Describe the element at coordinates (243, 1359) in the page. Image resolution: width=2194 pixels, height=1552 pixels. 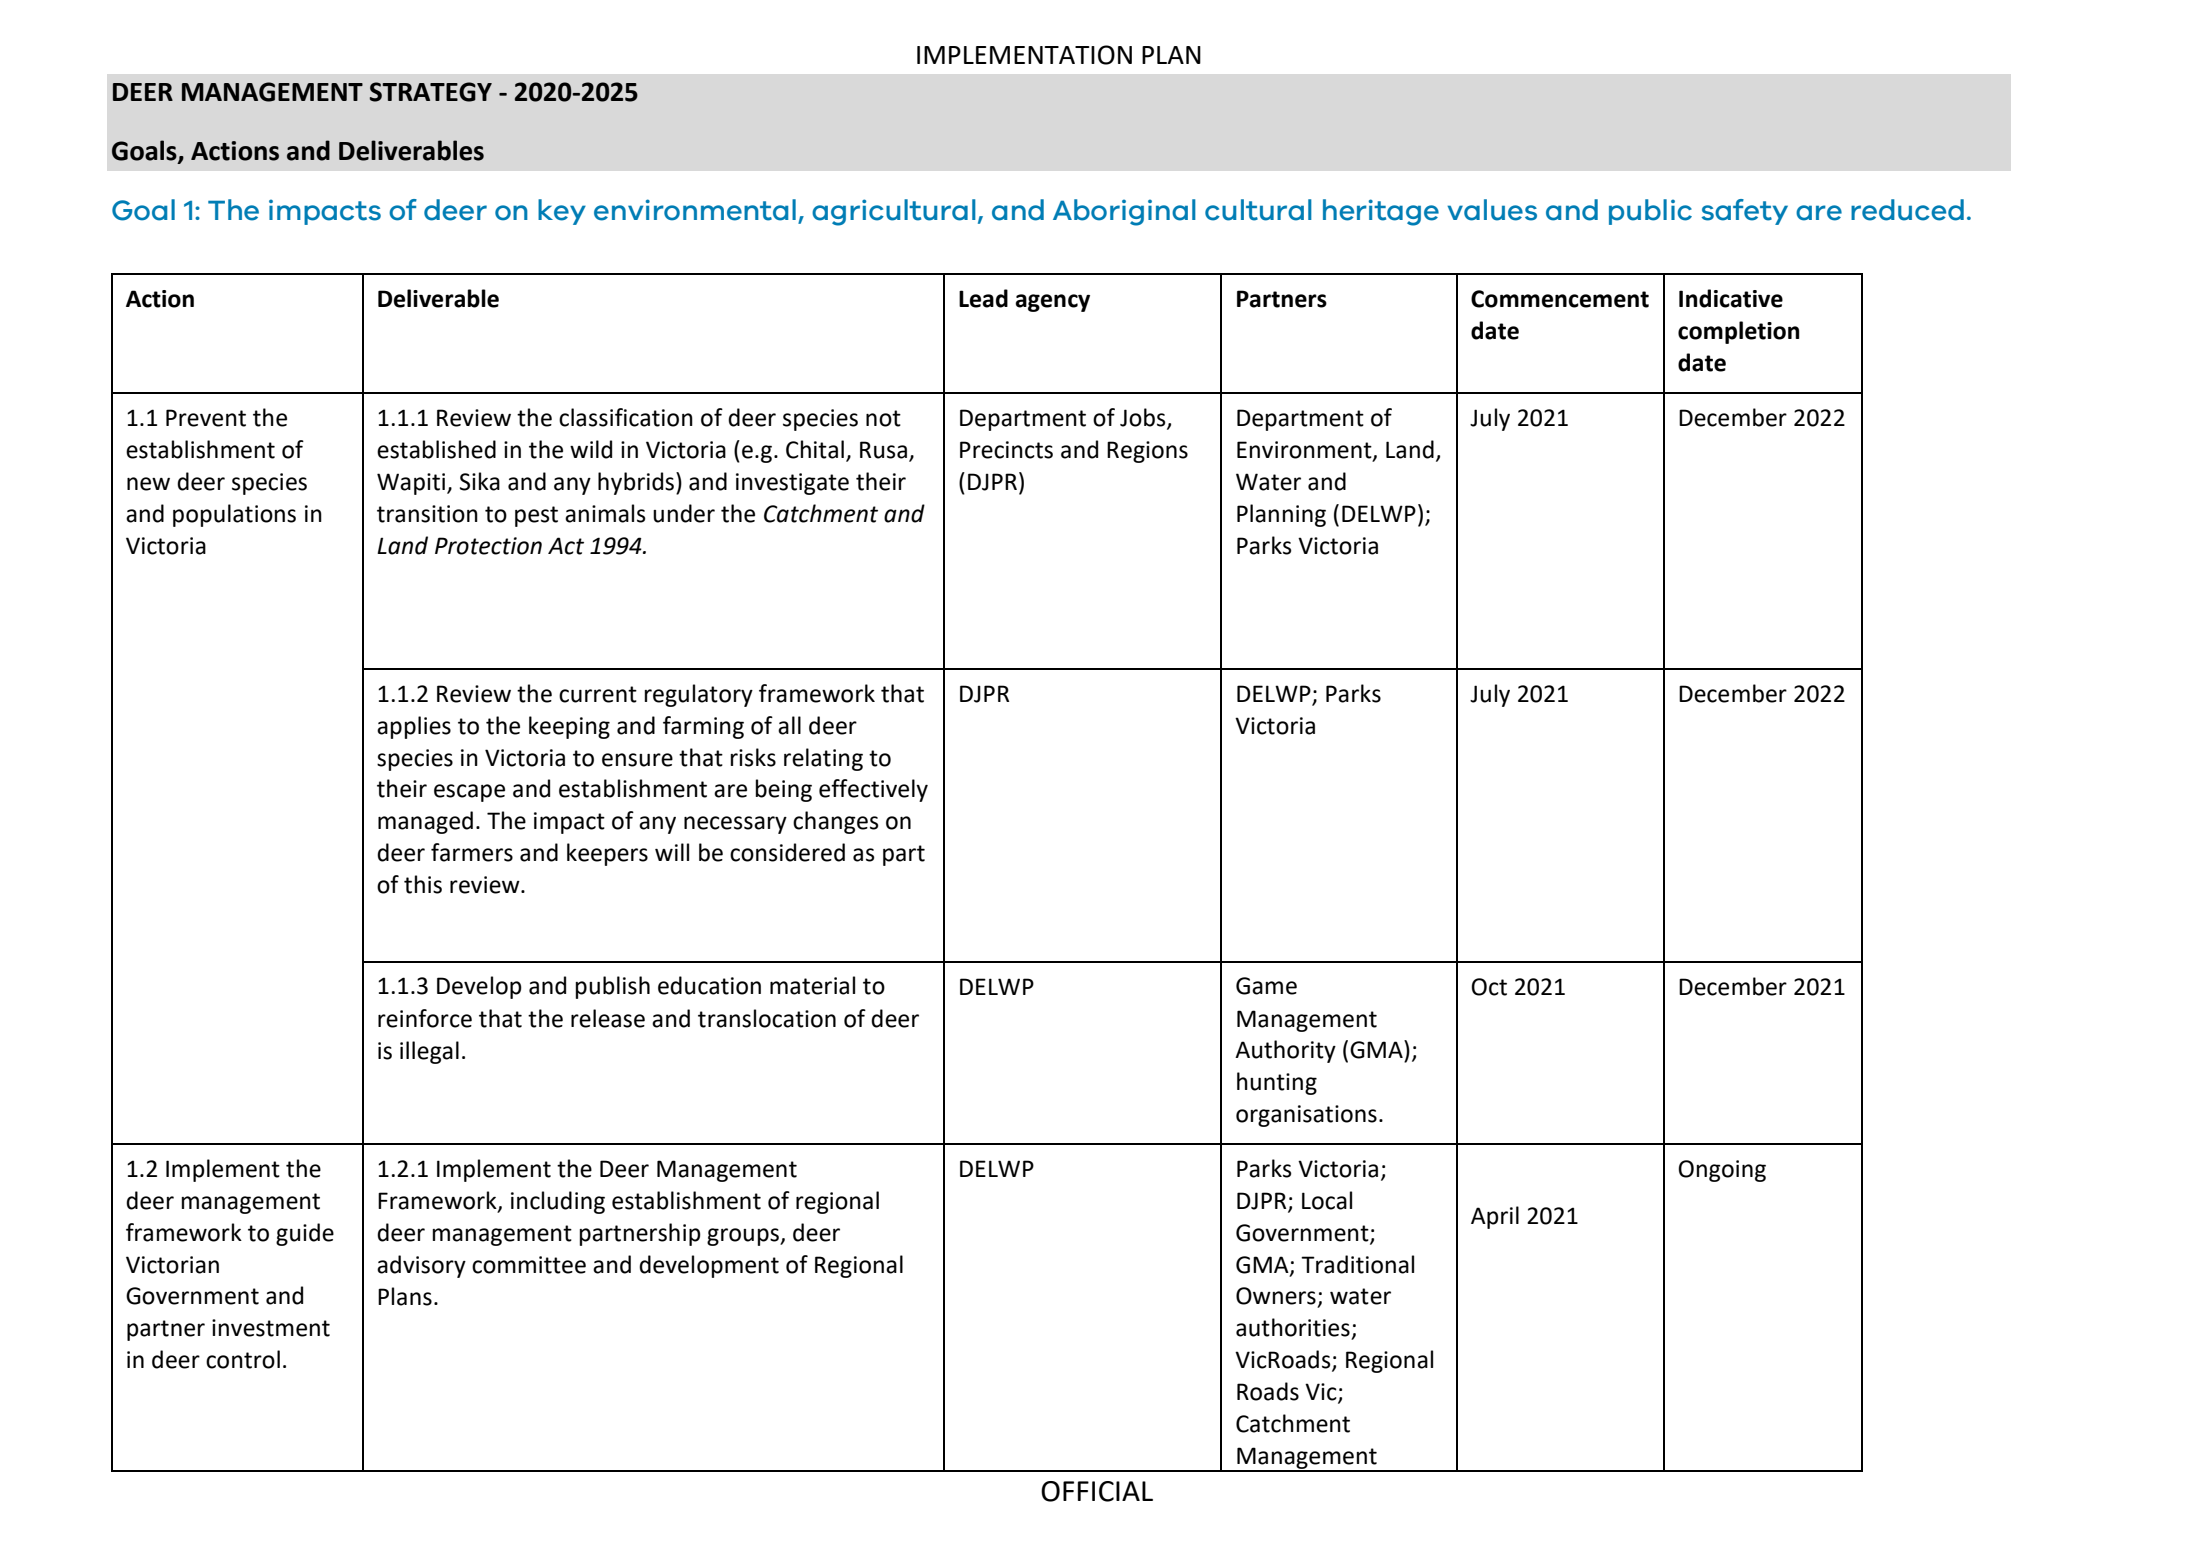
I see `control` at that location.
